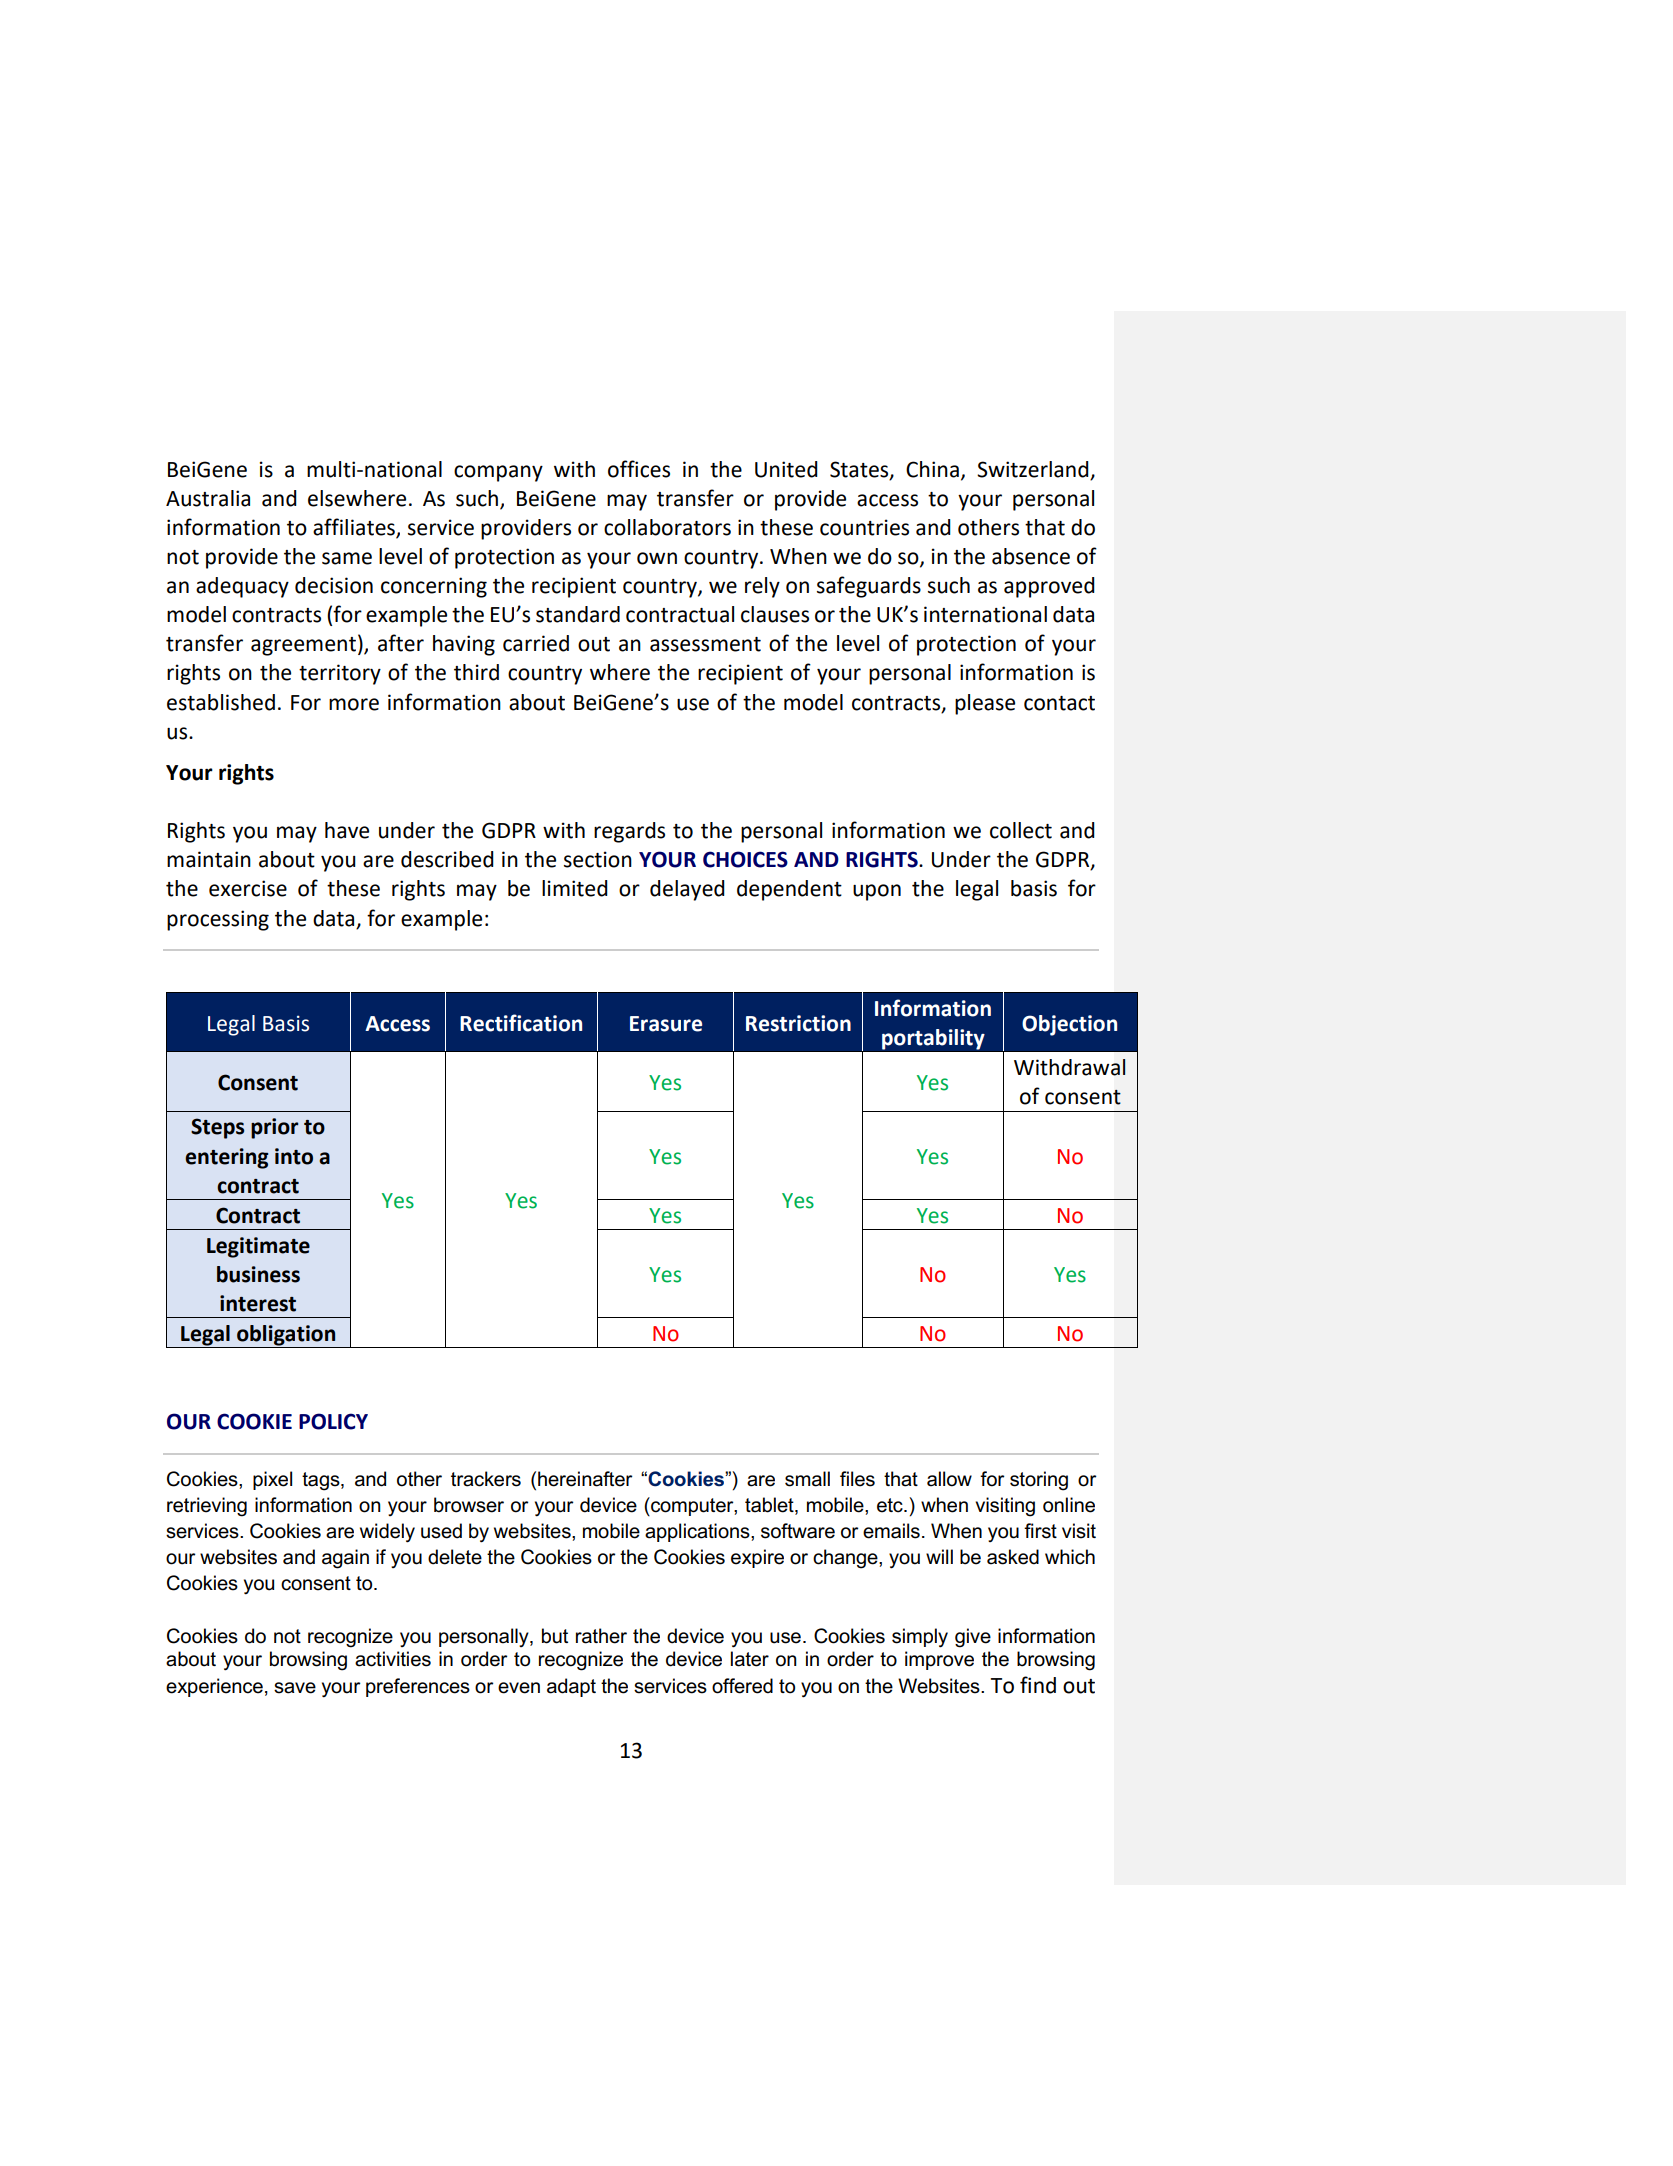 The width and height of the screenshot is (1673, 2166). Describe the element at coordinates (933, 1039) in the screenshot. I see `portability` at that location.
